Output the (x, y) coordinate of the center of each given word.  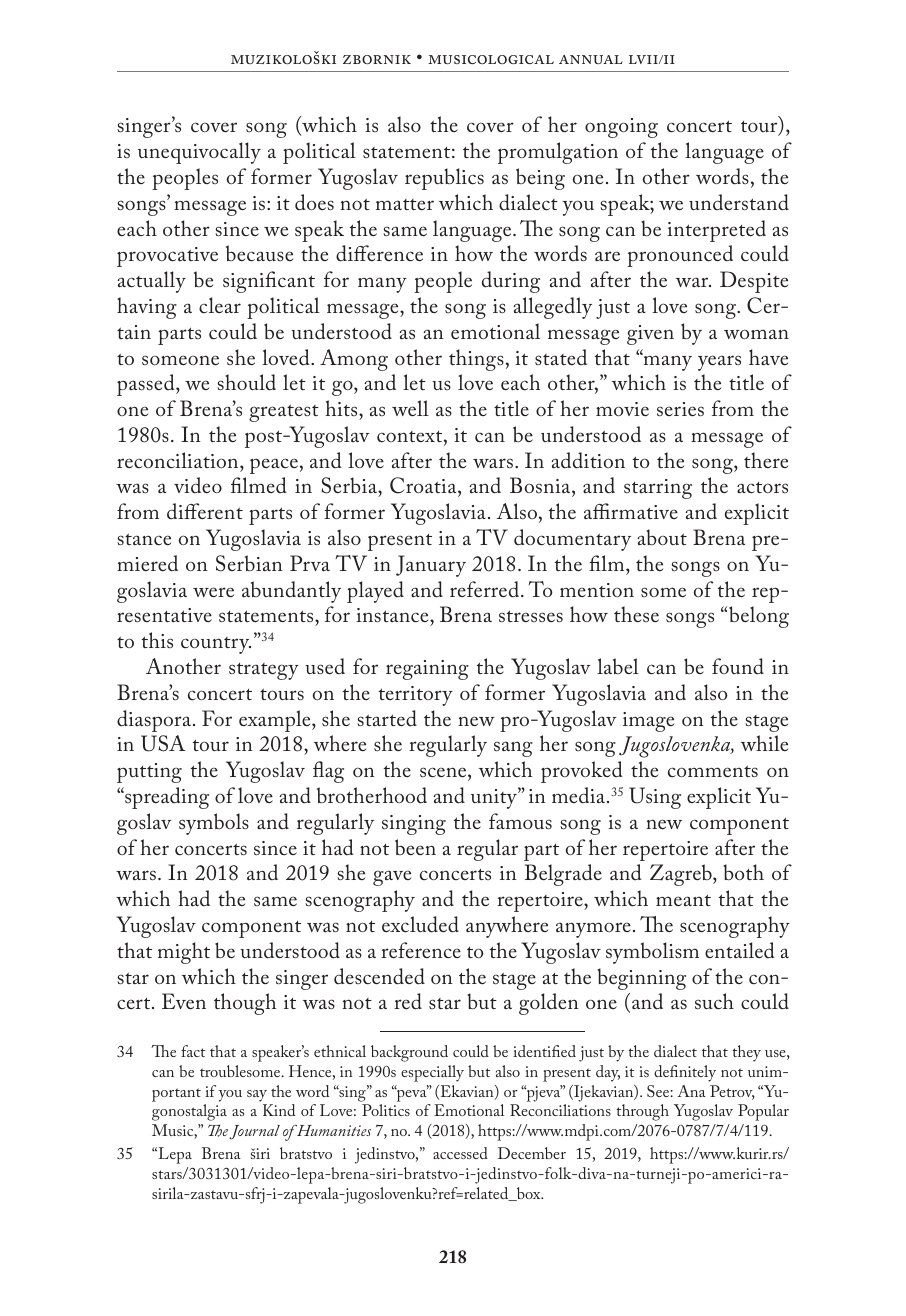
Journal (254, 1132)
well (410, 408)
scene (444, 772)
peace (274, 466)
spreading (166, 798)
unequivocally (199, 153)
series (680, 409)
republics (444, 179)
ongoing (621, 128)
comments (713, 771)
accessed (460, 1153)
